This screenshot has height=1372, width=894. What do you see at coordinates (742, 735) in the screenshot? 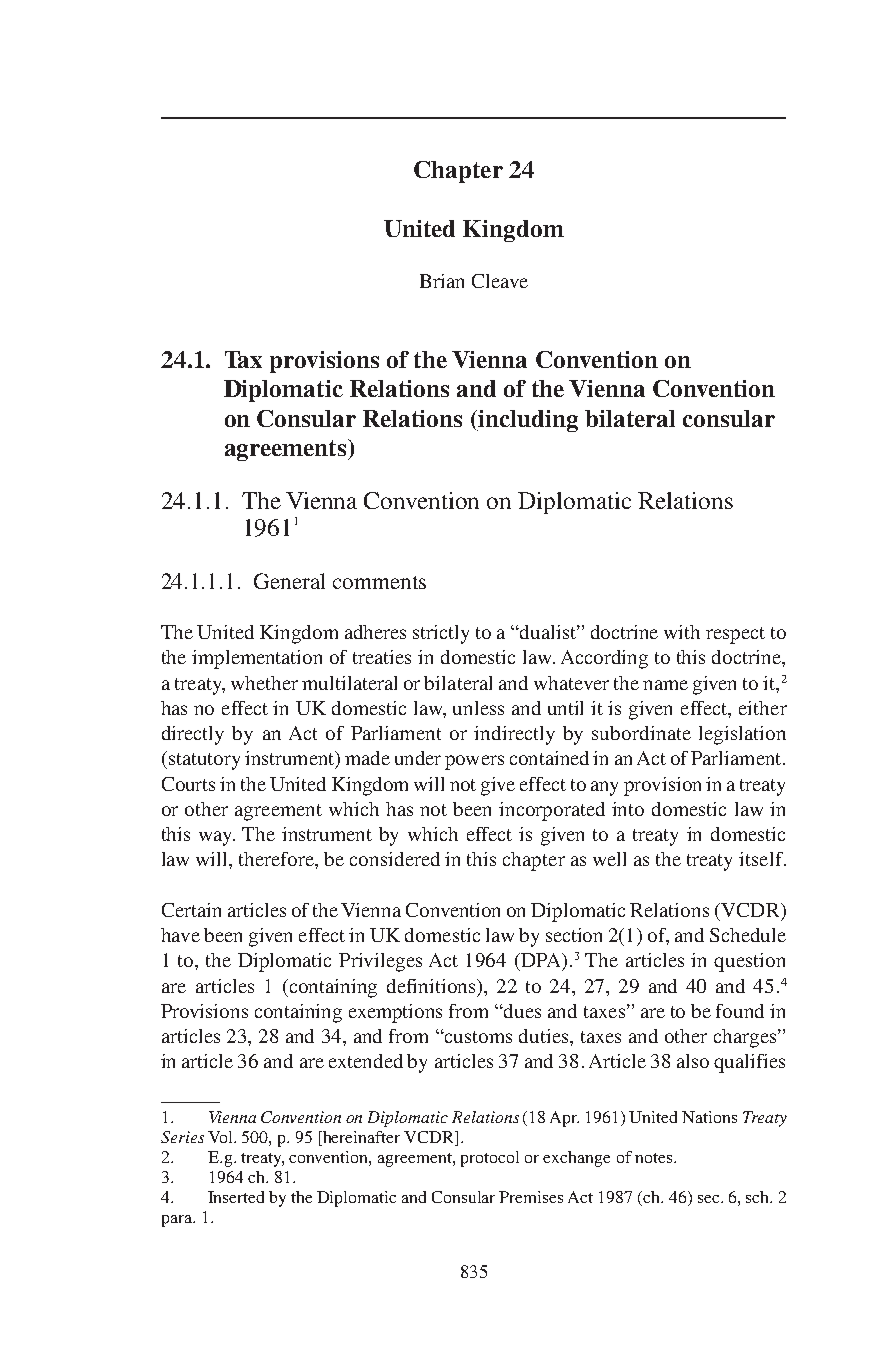
I see `legislation` at bounding box center [742, 735].
